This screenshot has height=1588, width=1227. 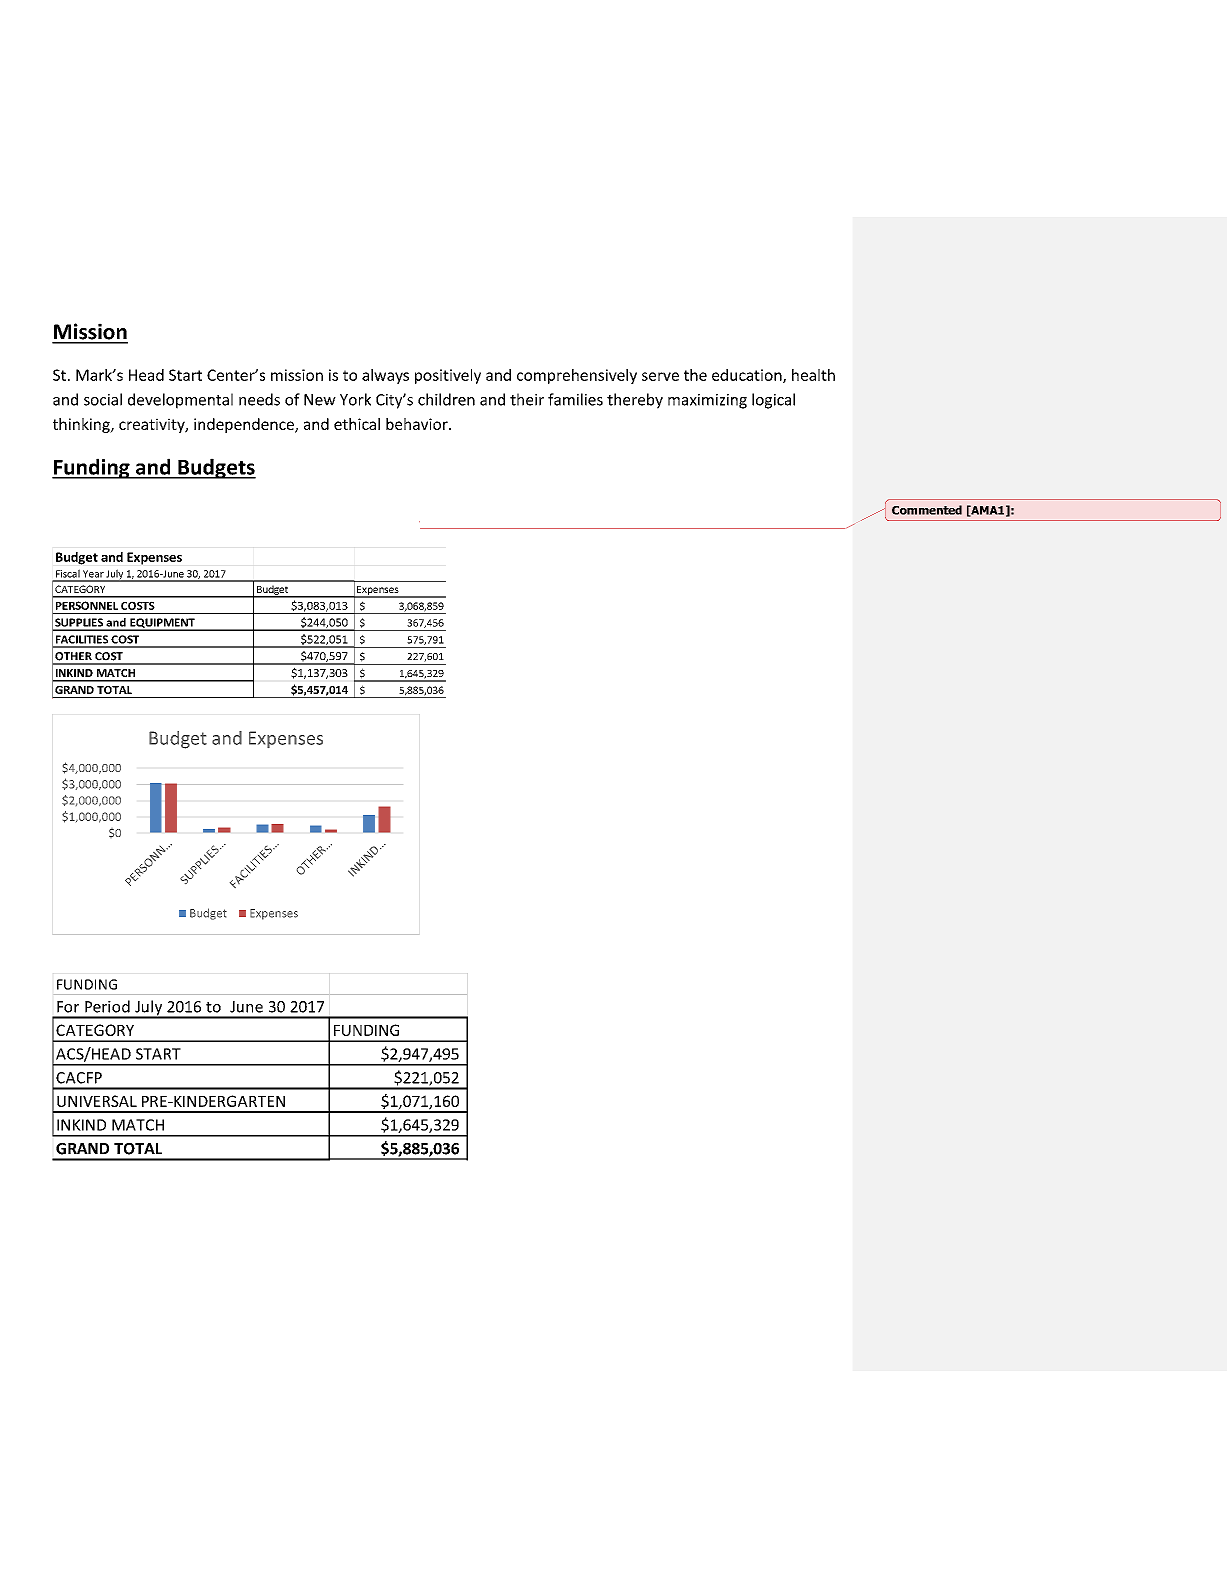 I want to click on UNIVERSAL, so click(x=97, y=1101).
